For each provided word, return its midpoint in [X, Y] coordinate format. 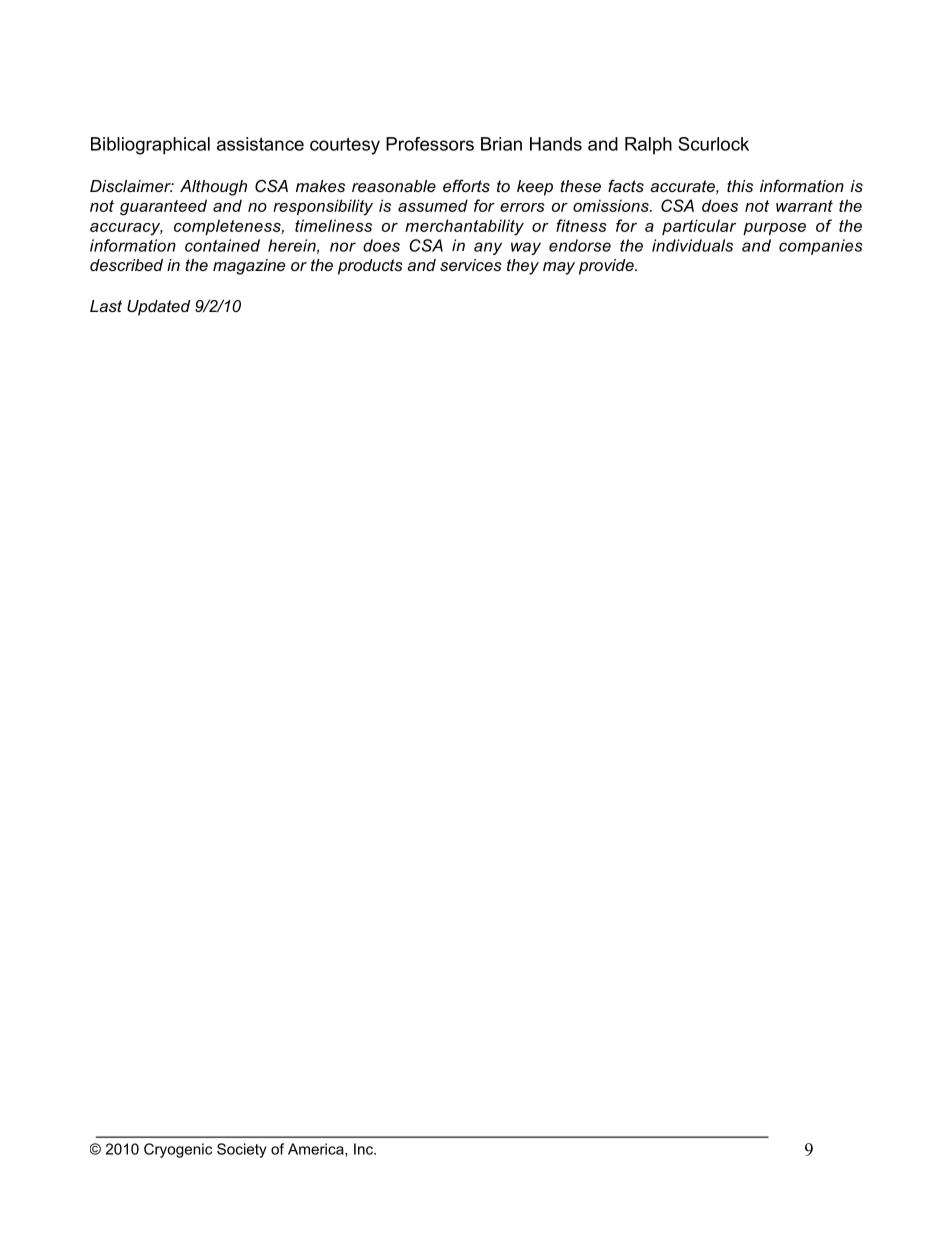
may [559, 268]
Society [241, 1150]
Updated [158, 308]
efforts [466, 185]
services [471, 265]
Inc [364, 1149]
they [523, 267]
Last [106, 306]
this [740, 186]
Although [213, 188]
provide [607, 267]
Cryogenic [178, 1150]
